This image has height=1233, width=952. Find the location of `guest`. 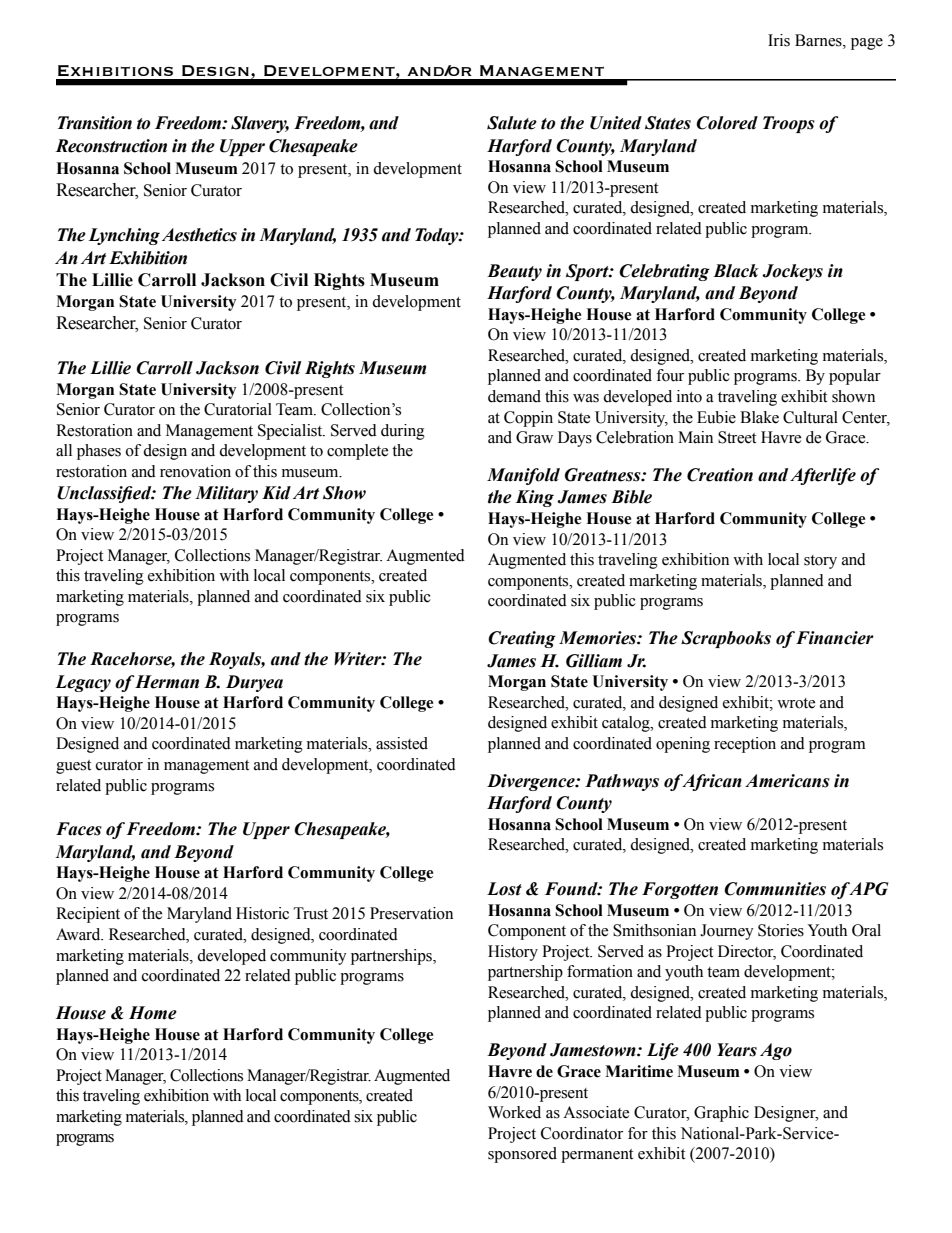

guest is located at coordinates (73, 767).
